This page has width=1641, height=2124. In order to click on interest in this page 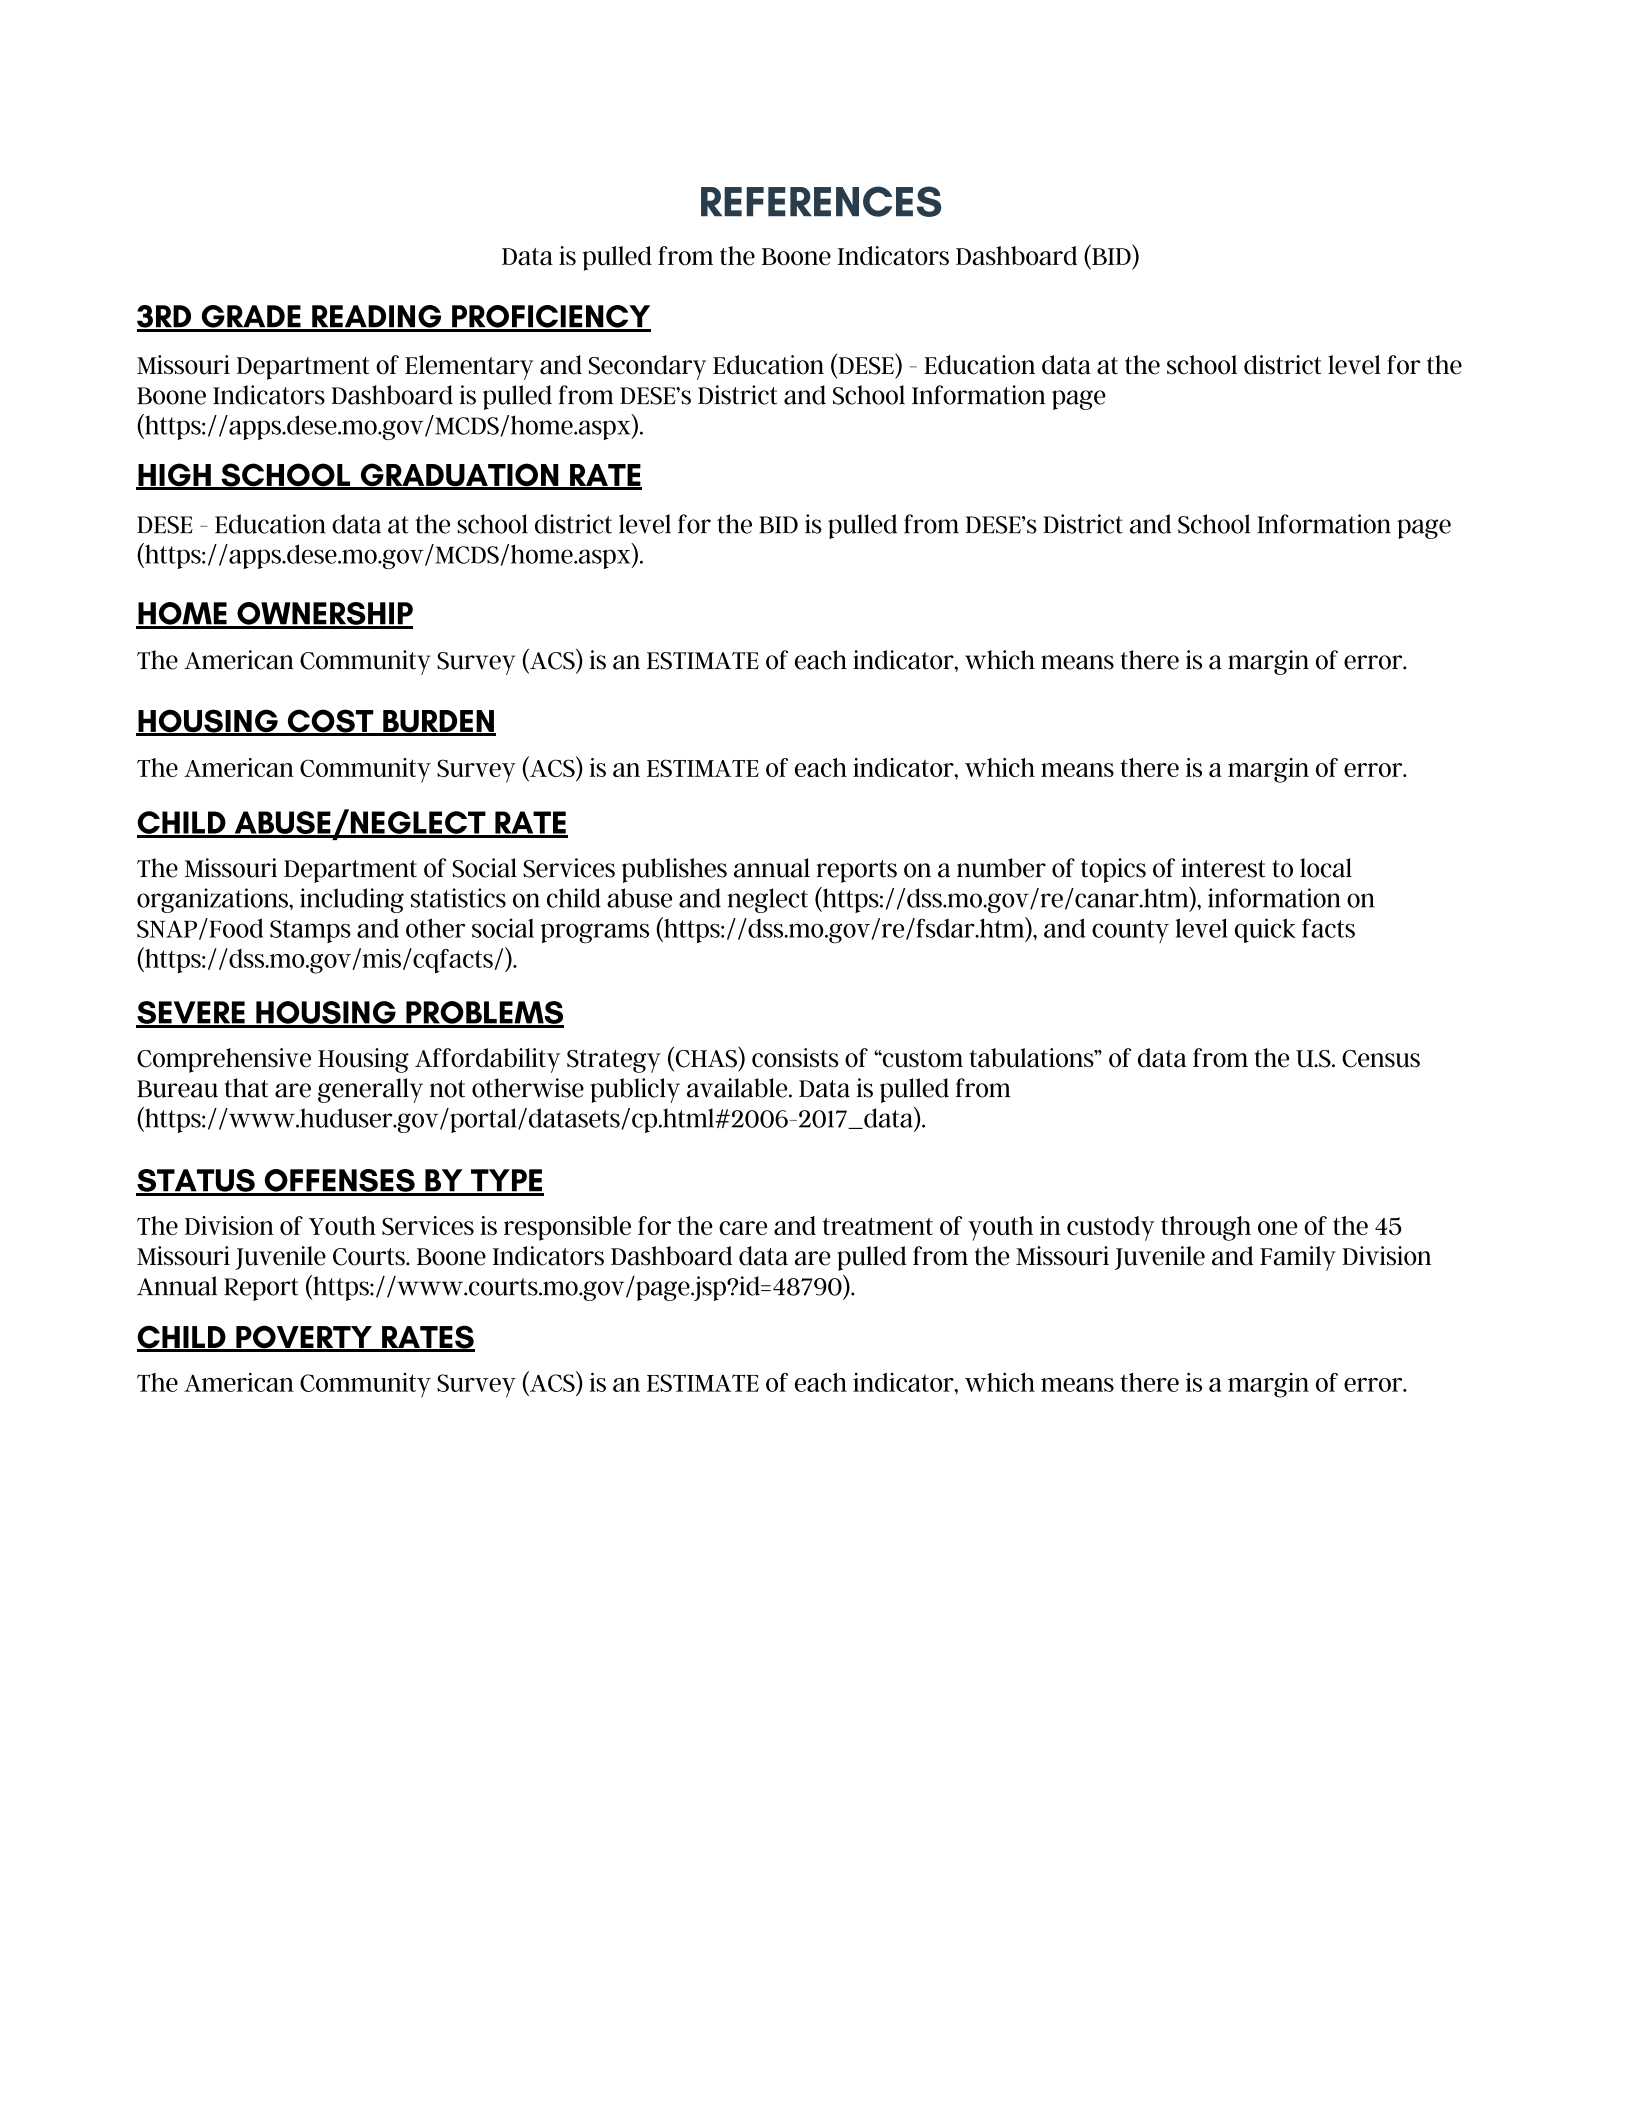, I will do `click(1223, 868)`.
